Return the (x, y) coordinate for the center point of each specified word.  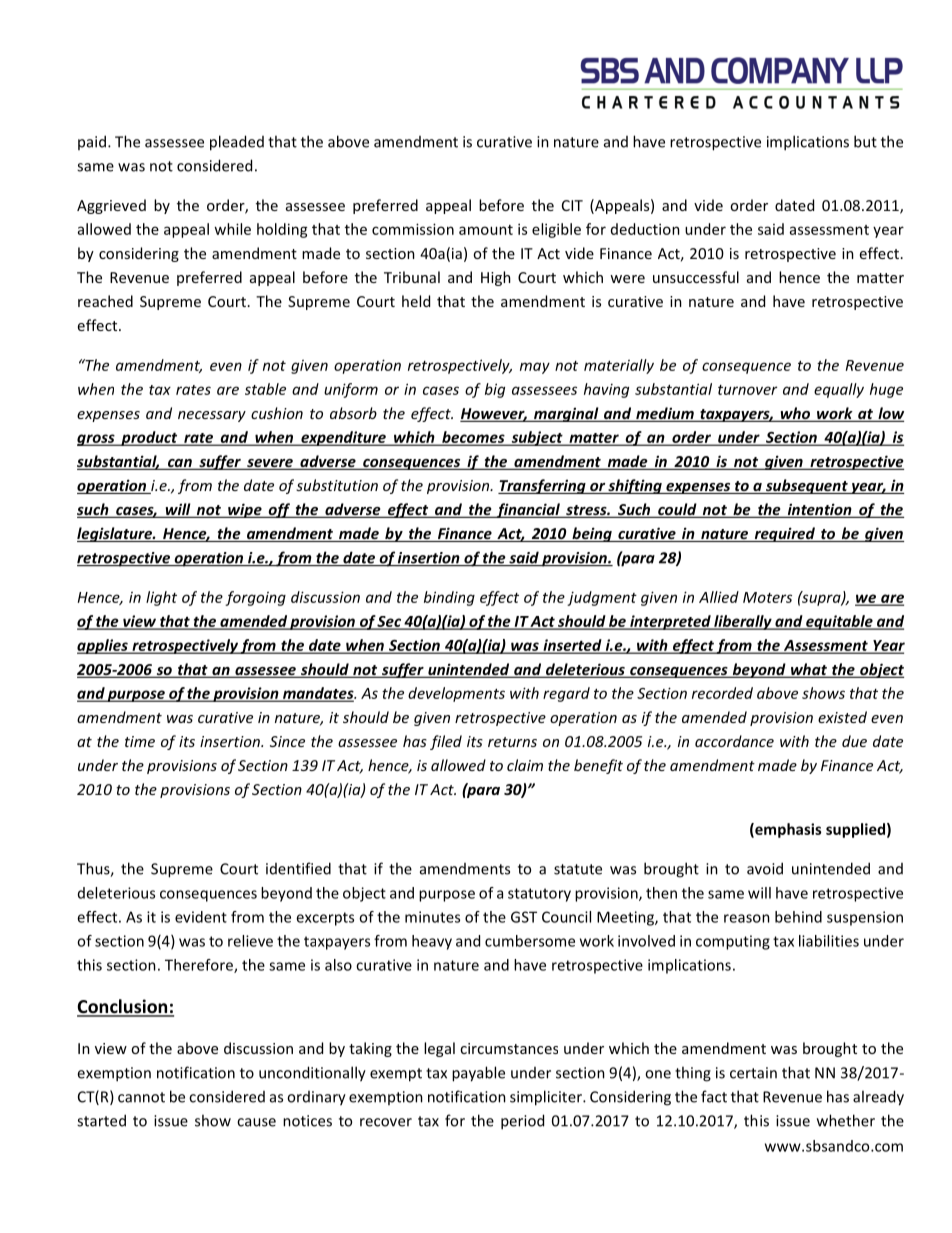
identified (298, 868)
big (495, 390)
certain (753, 1073)
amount (486, 230)
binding (449, 598)
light (161, 598)
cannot (141, 1097)
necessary (212, 416)
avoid (765, 868)
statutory (539, 895)
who (795, 414)
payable (478, 1074)
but (865, 141)
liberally (743, 622)
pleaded (237, 143)
